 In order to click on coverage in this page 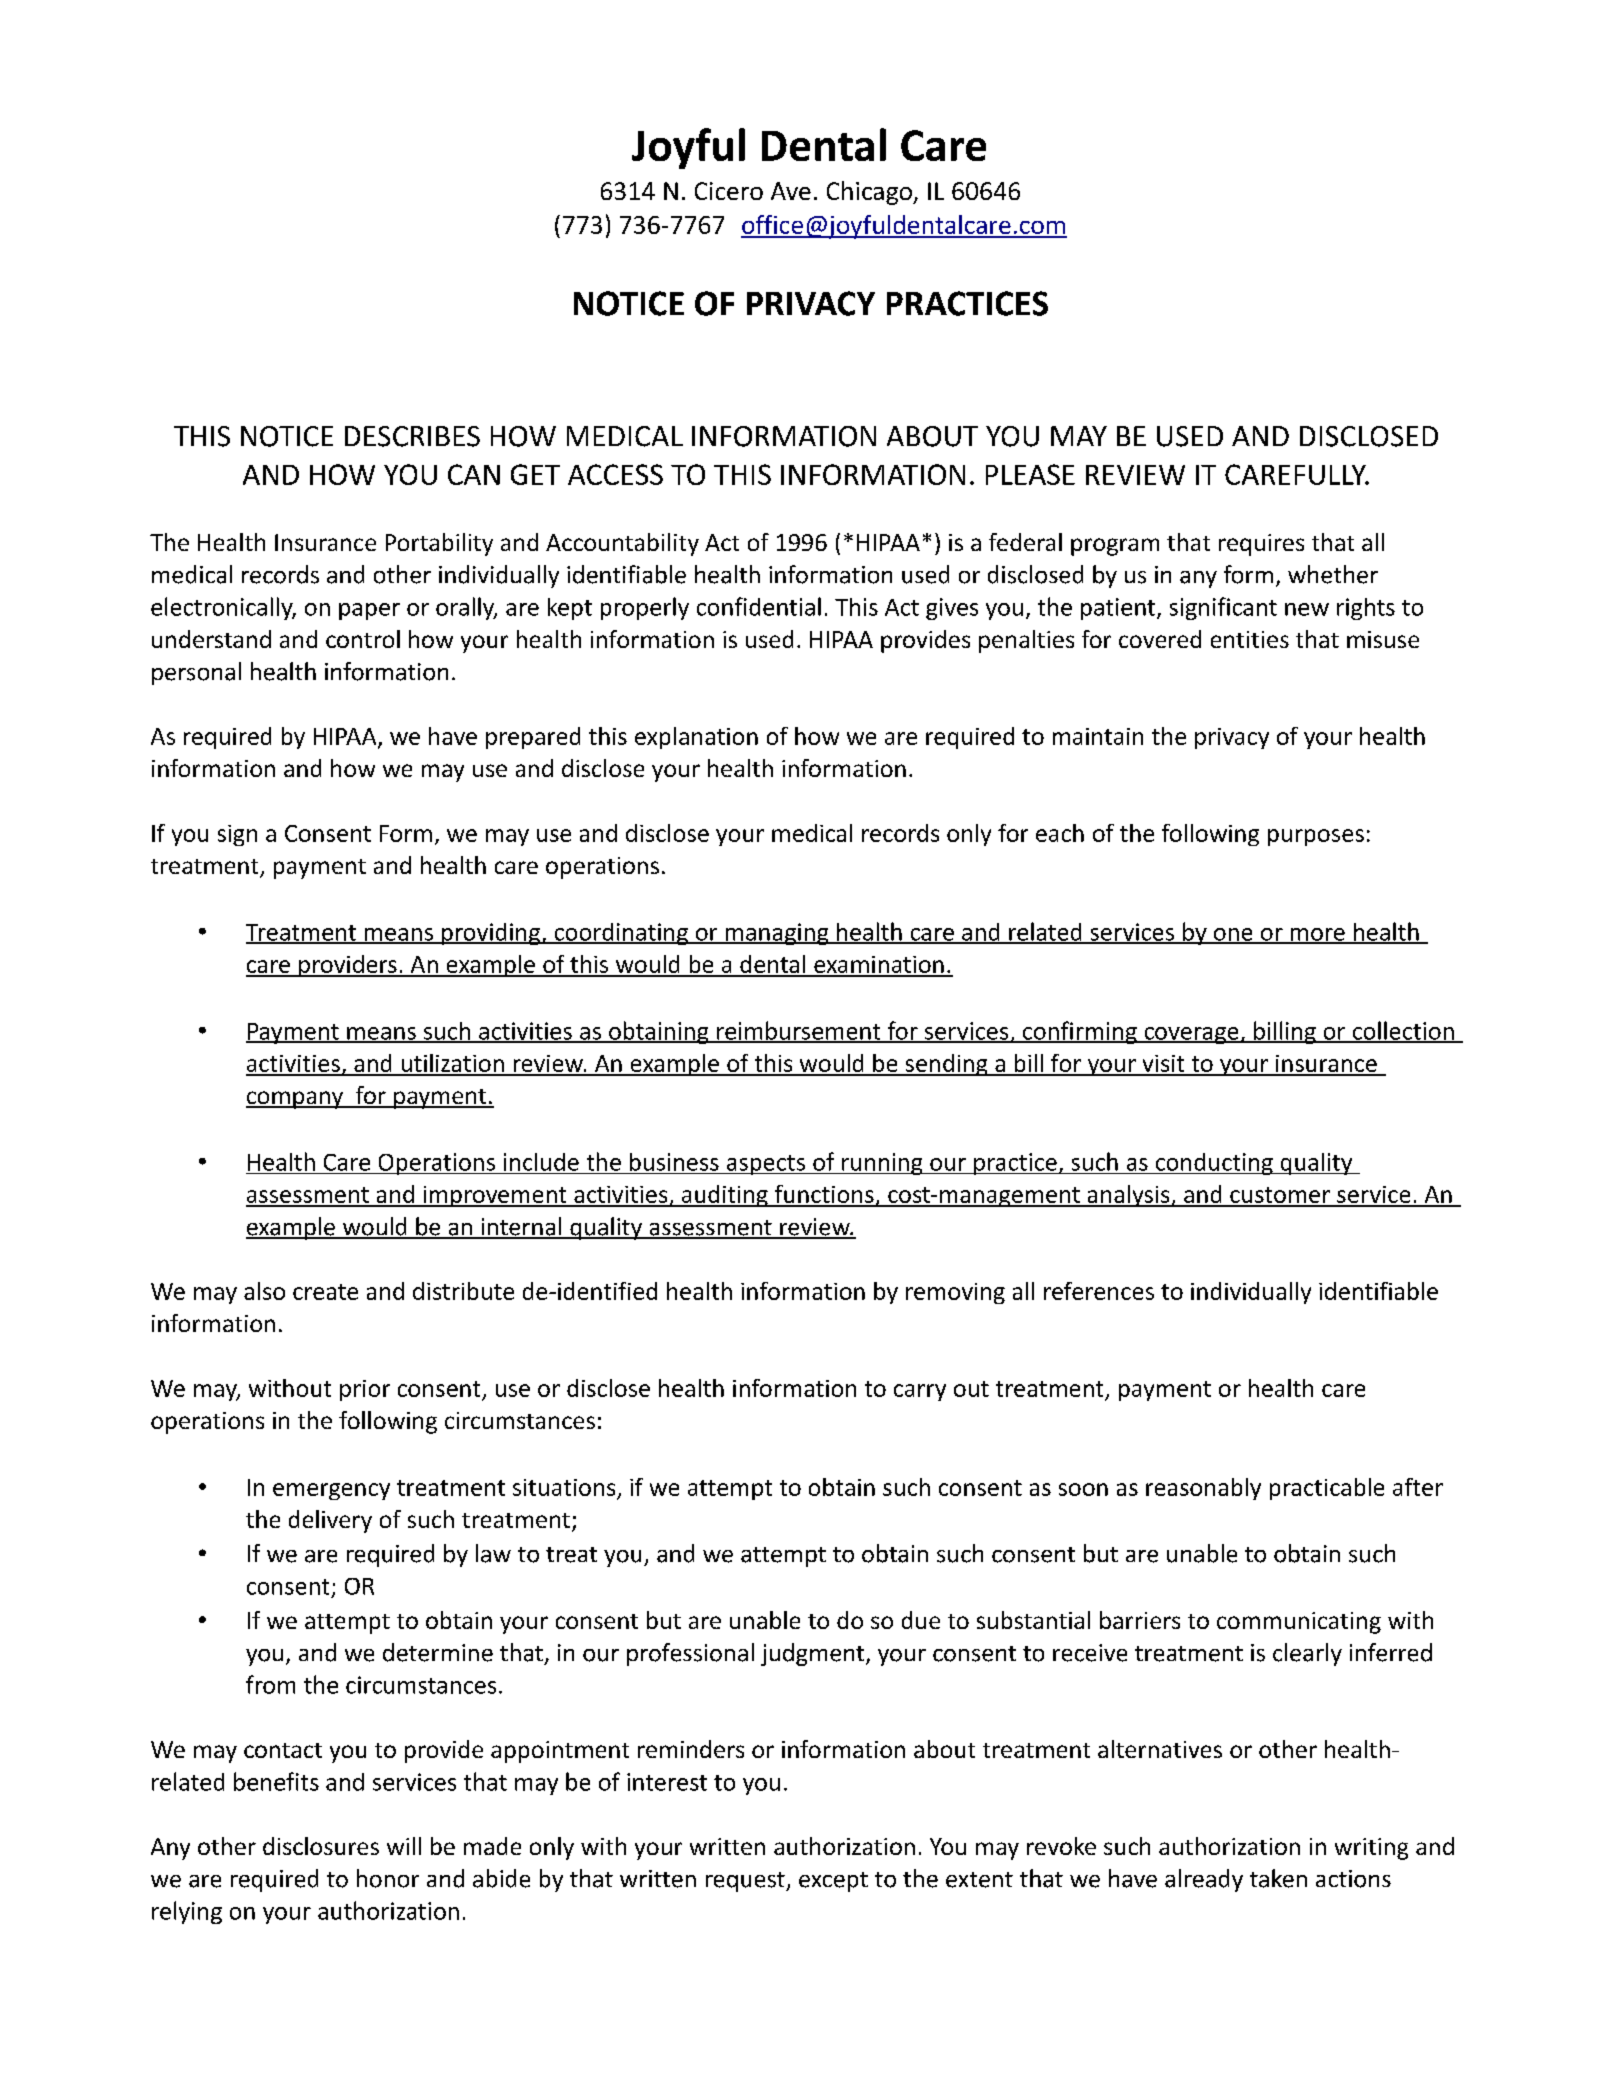, I will do `click(1191, 1035)`.
